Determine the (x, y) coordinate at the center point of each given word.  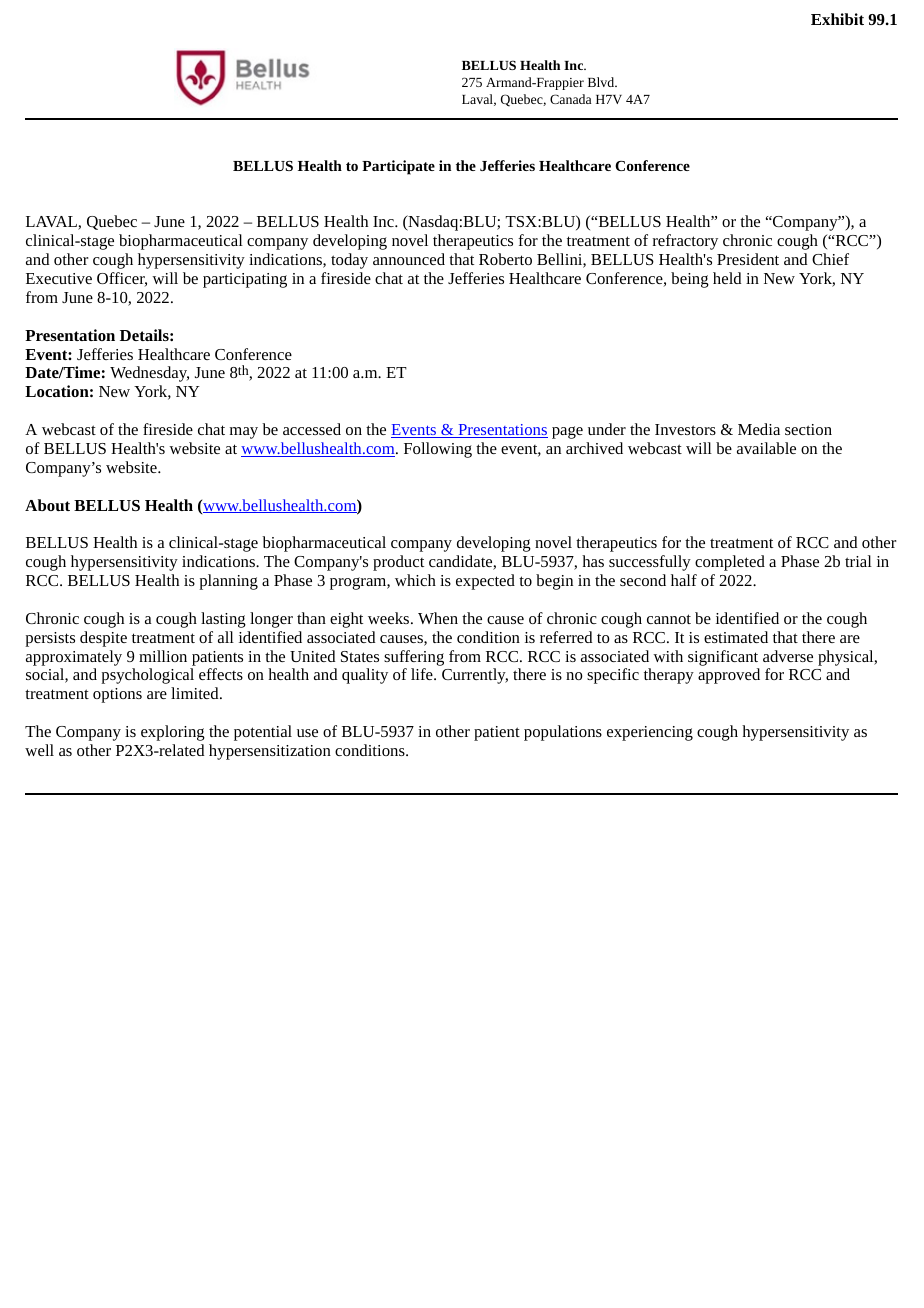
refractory (685, 242)
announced (409, 259)
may (244, 433)
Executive (59, 278)
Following (438, 450)
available (766, 448)
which (415, 580)
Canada (570, 99)
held (727, 278)
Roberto (505, 259)
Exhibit (837, 19)
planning (228, 582)
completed (730, 563)
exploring (173, 733)
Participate (398, 167)
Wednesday (149, 374)
